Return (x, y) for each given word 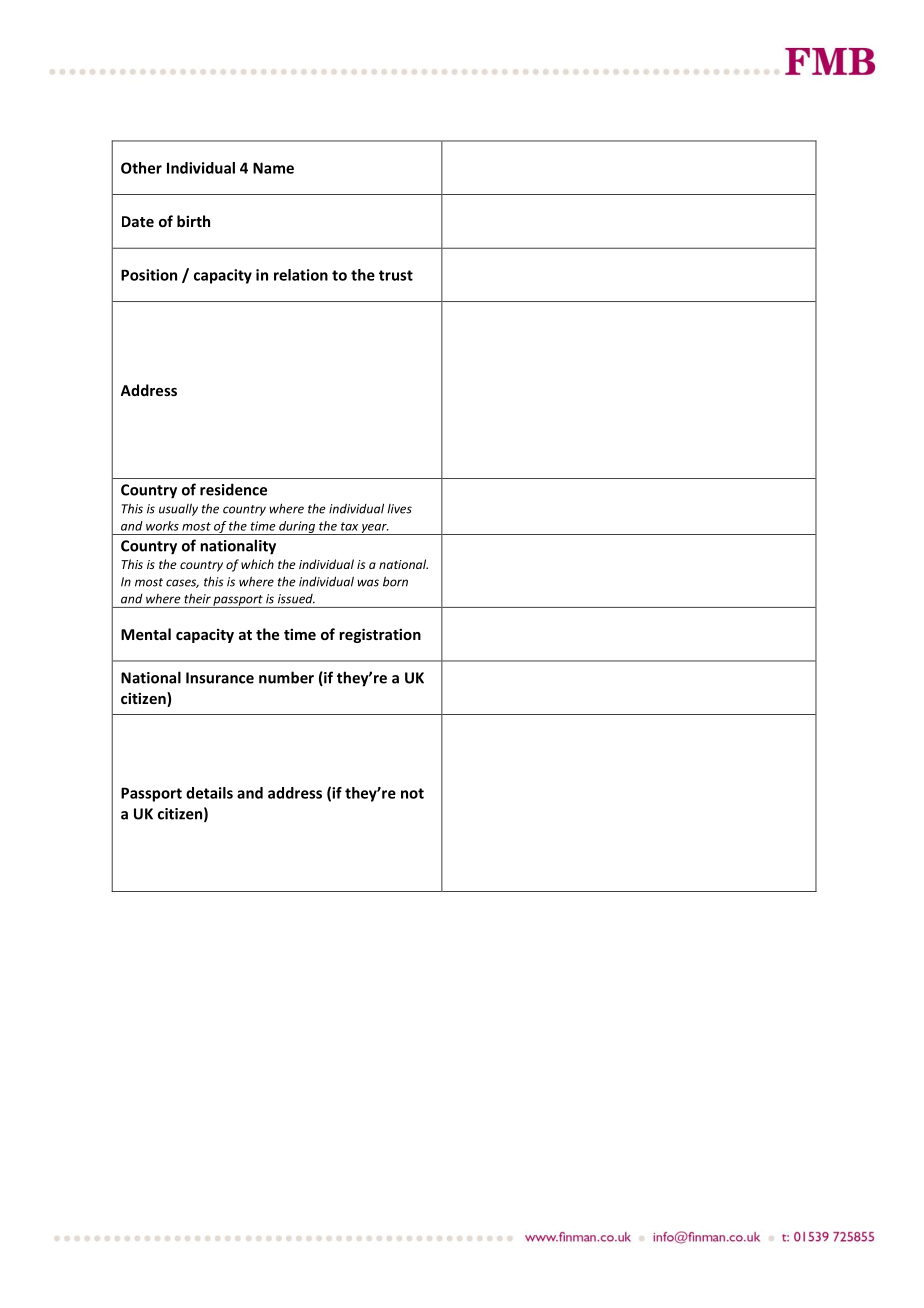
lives (399, 509)
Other (141, 168)
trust (396, 275)
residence (233, 489)
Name (273, 168)
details (209, 793)
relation (301, 275)
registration (380, 635)
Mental (146, 634)
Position (149, 275)
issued (296, 599)
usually (178, 509)
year (374, 529)
